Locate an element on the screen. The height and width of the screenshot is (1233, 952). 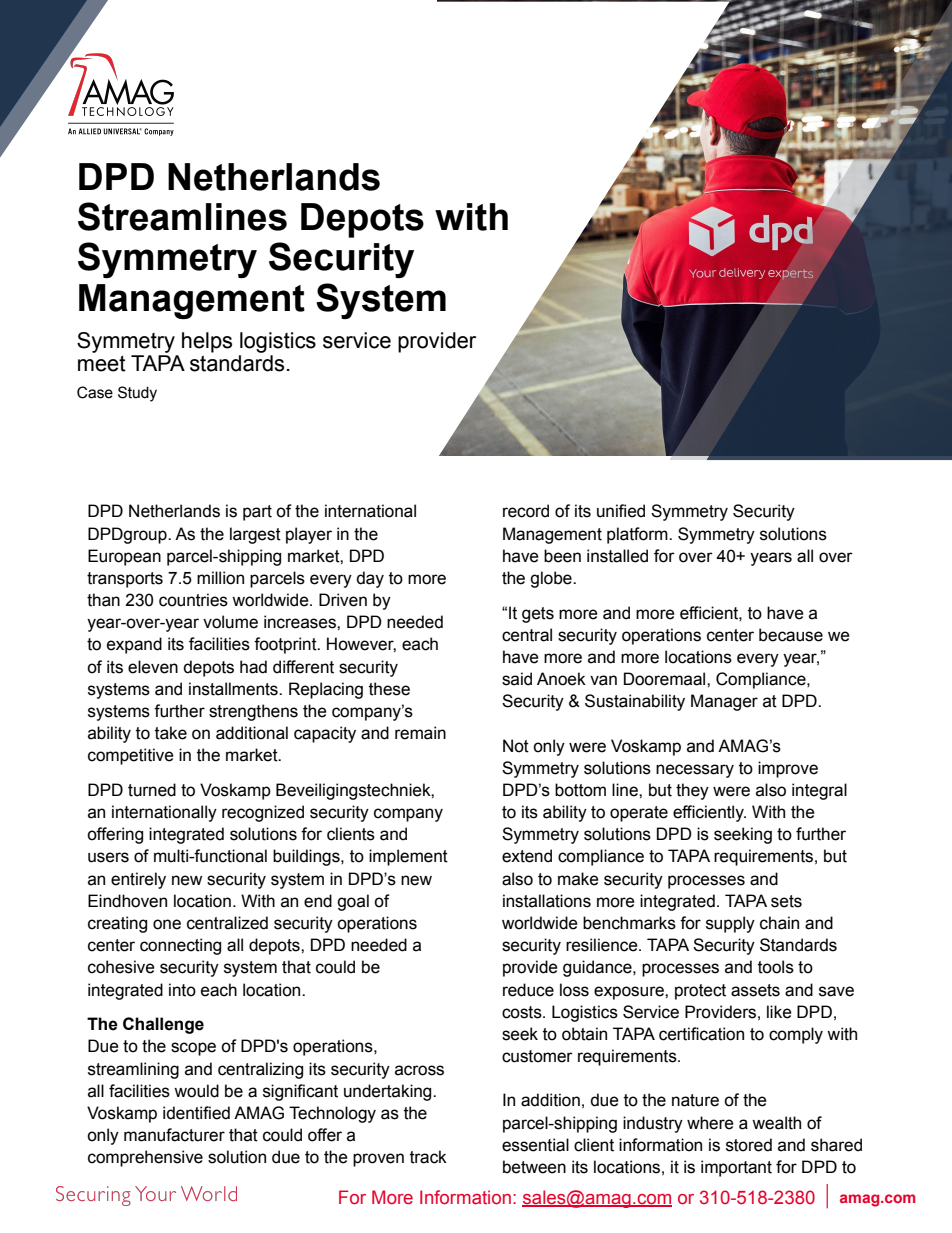
manufacturer is located at coordinates (174, 1135).
